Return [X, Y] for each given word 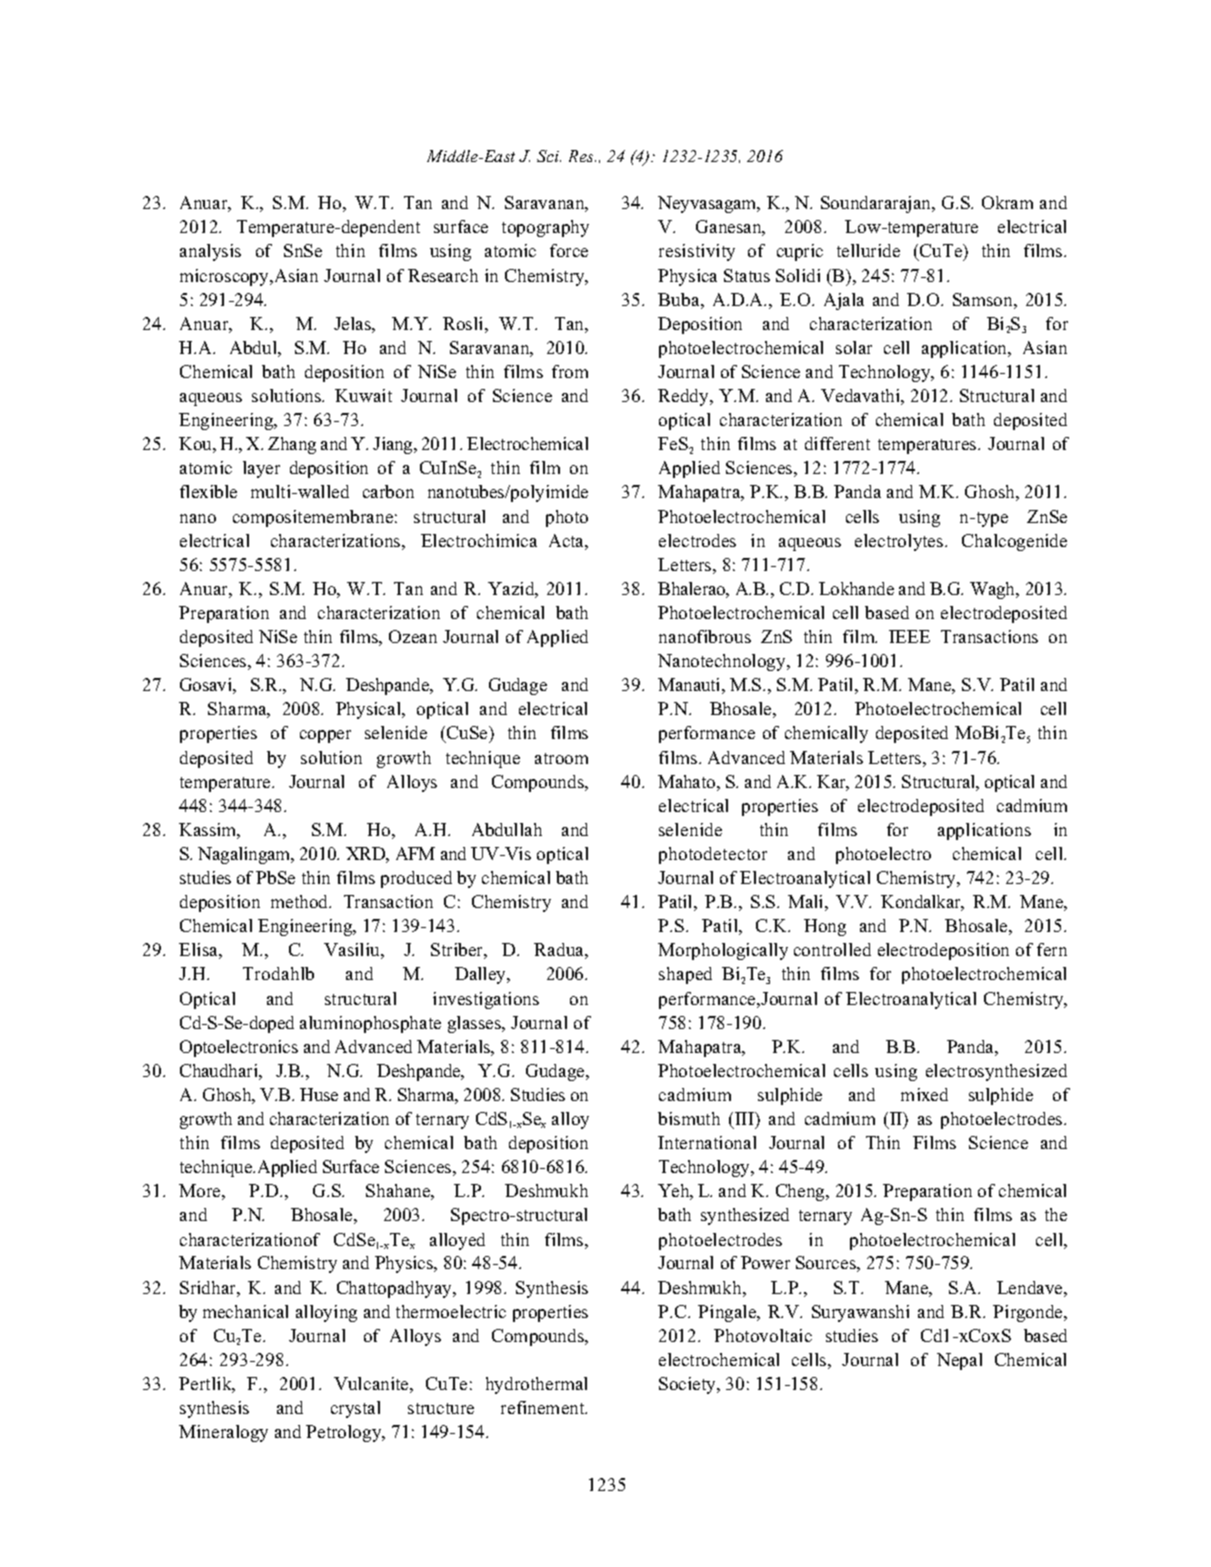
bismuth [689, 1118]
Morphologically [723, 951]
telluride [868, 250]
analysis [210, 252]
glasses [476, 1024]
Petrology [345, 1433]
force [569, 250]
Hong [825, 927]
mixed [924, 1094]
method [301, 901]
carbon [388, 491]
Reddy [684, 397]
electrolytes [900, 542]
